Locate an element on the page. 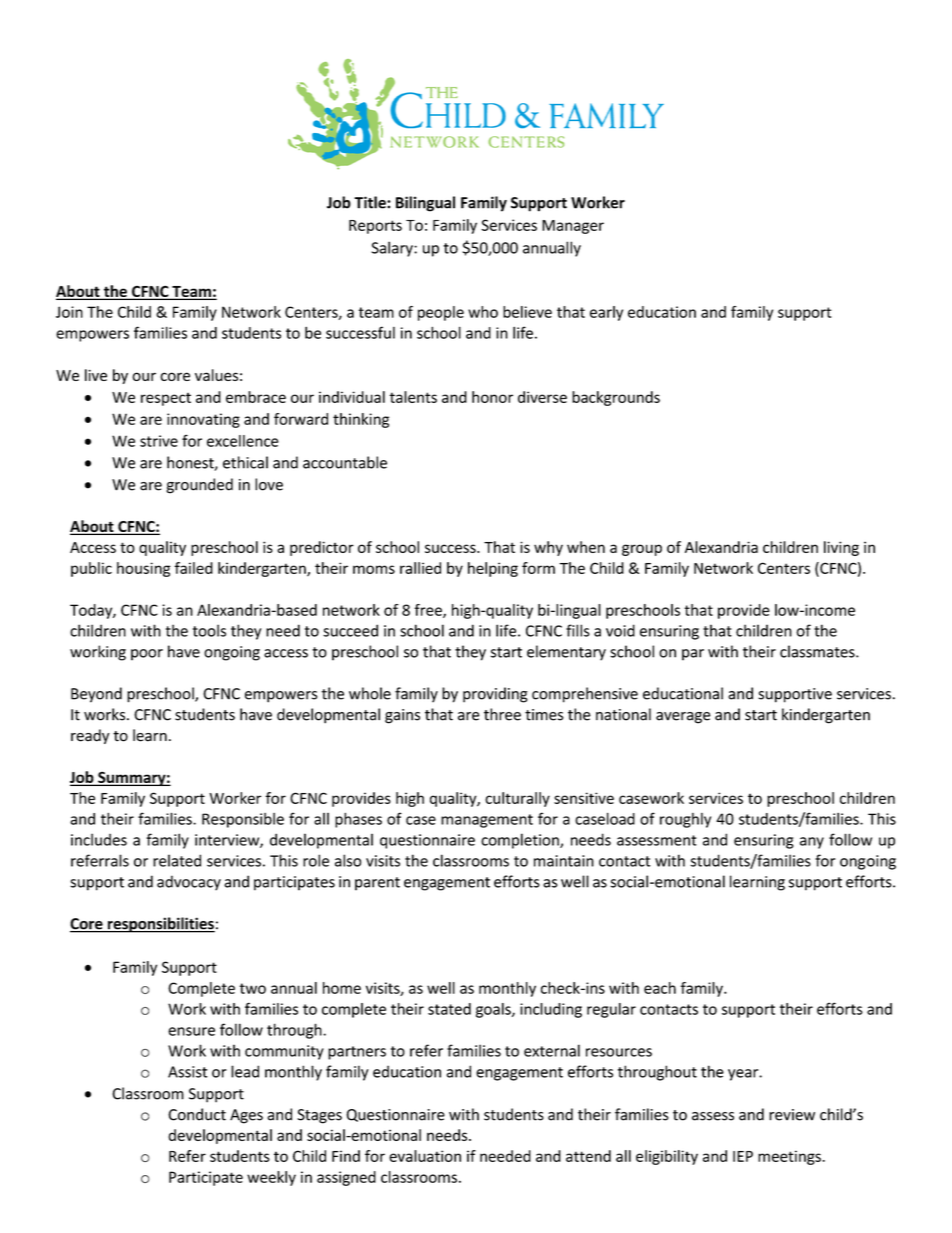 The image size is (952, 1233). Beyond is located at coordinates (96, 695).
